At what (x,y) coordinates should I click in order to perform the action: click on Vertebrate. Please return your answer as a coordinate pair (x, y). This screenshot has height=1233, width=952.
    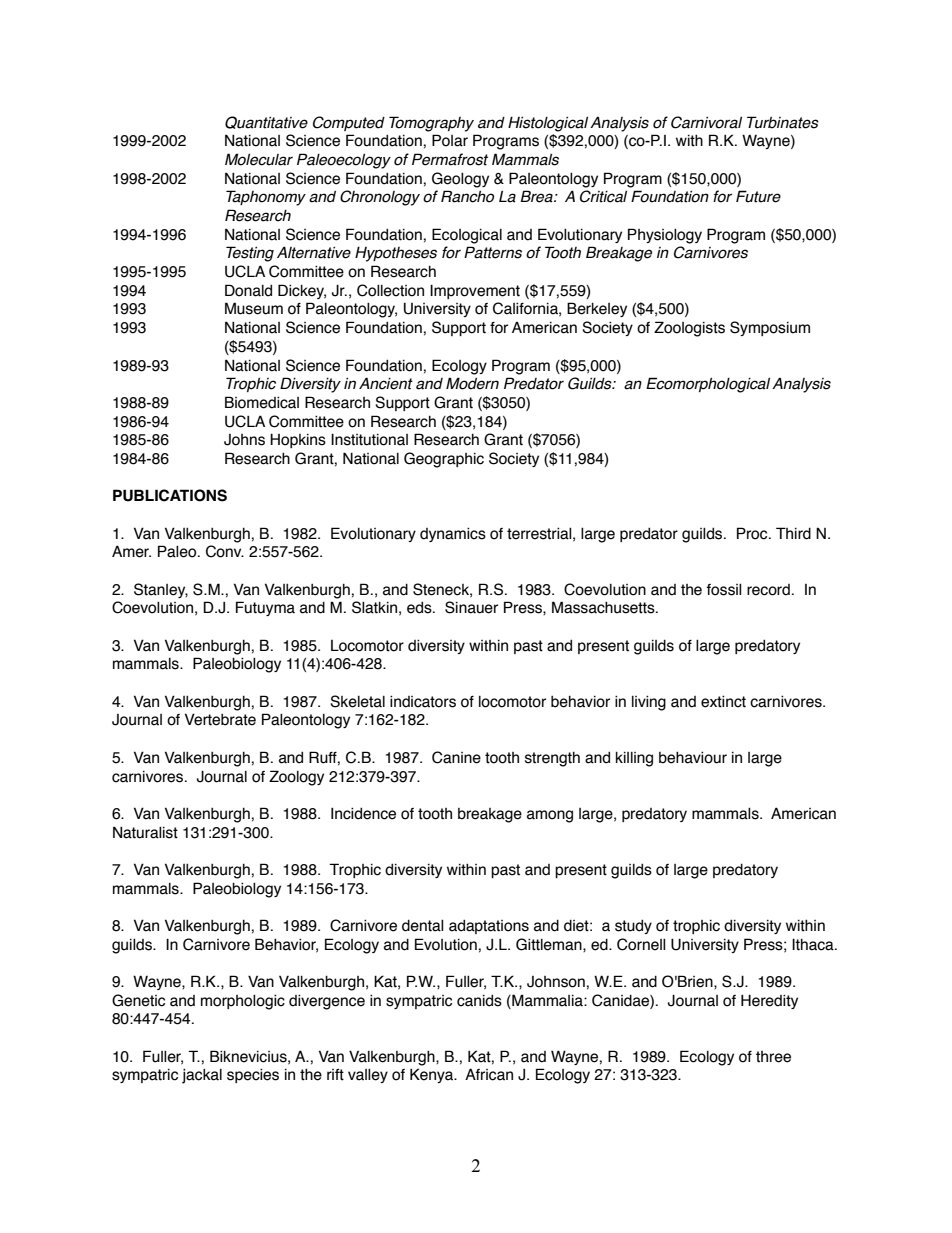
    Looking at the image, I should click on (220, 719).
